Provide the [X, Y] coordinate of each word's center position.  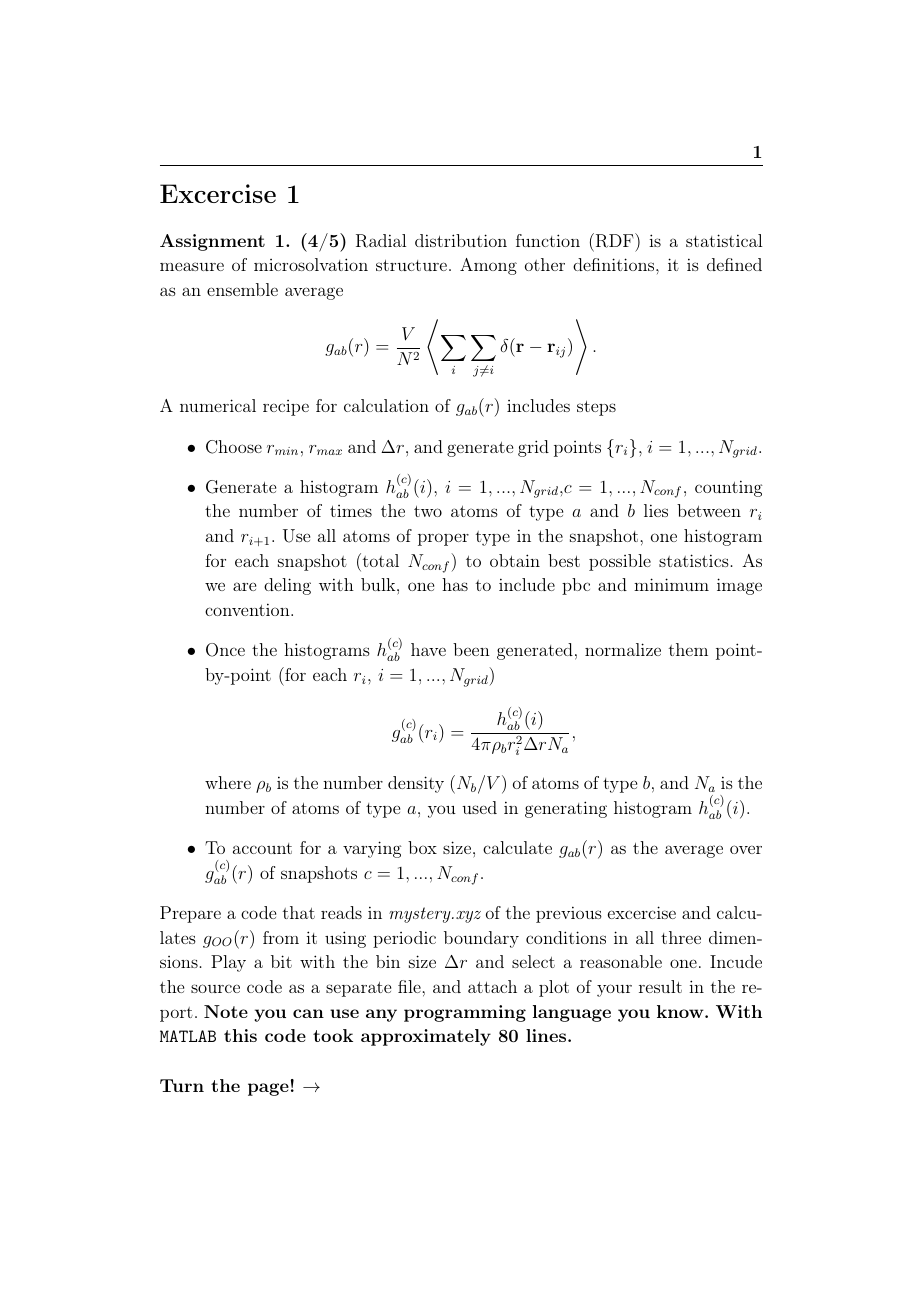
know [680, 1011]
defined [734, 264]
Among [488, 266]
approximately [426, 1037]
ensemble [242, 289]
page [268, 1089]
